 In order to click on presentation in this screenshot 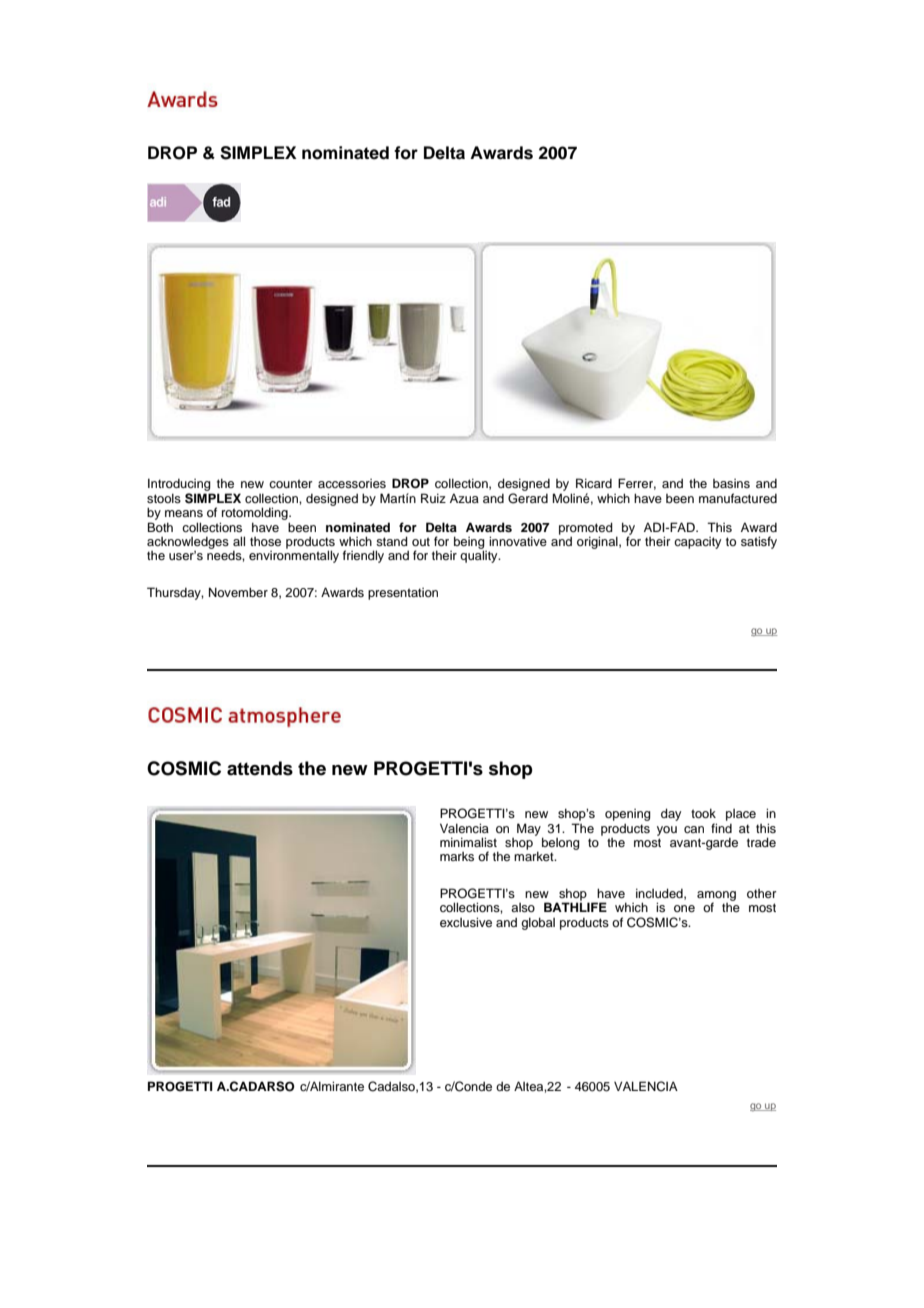, I will do `click(403, 594)`.
